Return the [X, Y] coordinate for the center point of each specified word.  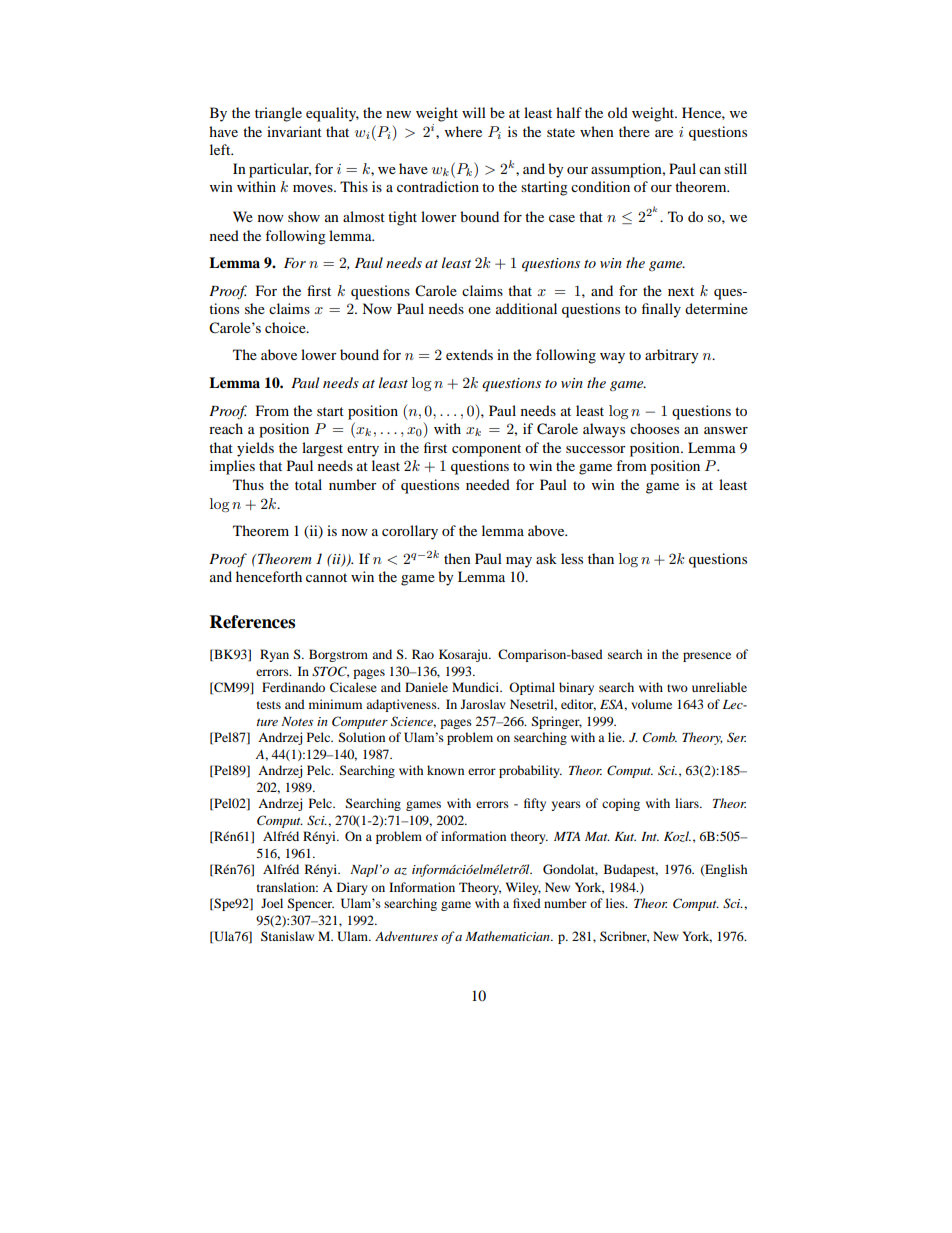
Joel [272, 903]
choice [286, 327]
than [601, 558]
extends [469, 354]
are [664, 133]
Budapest [631, 870]
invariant [294, 131]
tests [269, 705]
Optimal [532, 688]
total [308, 484]
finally [661, 310]
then [457, 558]
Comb [660, 737]
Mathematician [508, 936]
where [463, 131]
